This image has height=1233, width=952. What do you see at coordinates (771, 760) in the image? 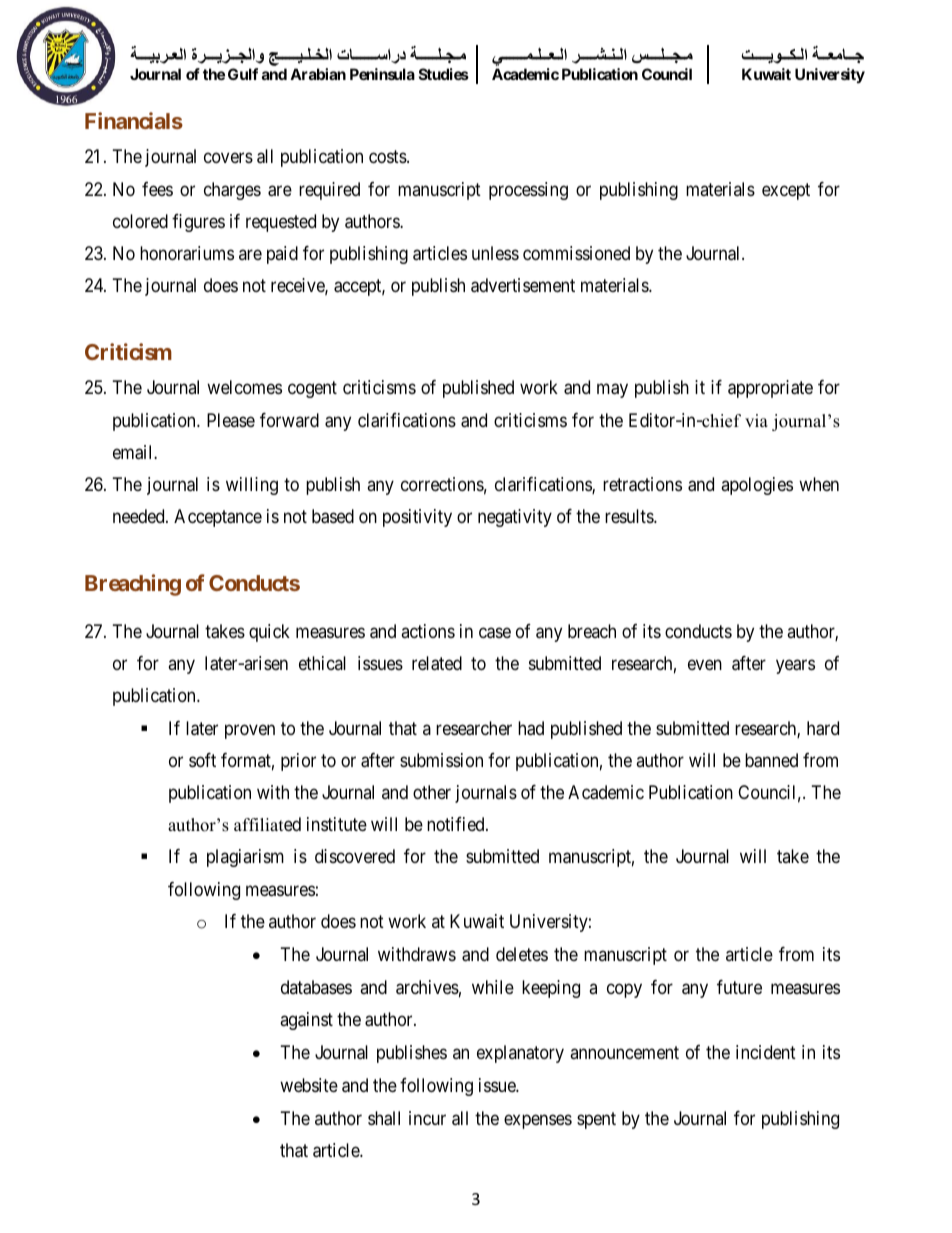
I see `banned` at bounding box center [771, 760].
